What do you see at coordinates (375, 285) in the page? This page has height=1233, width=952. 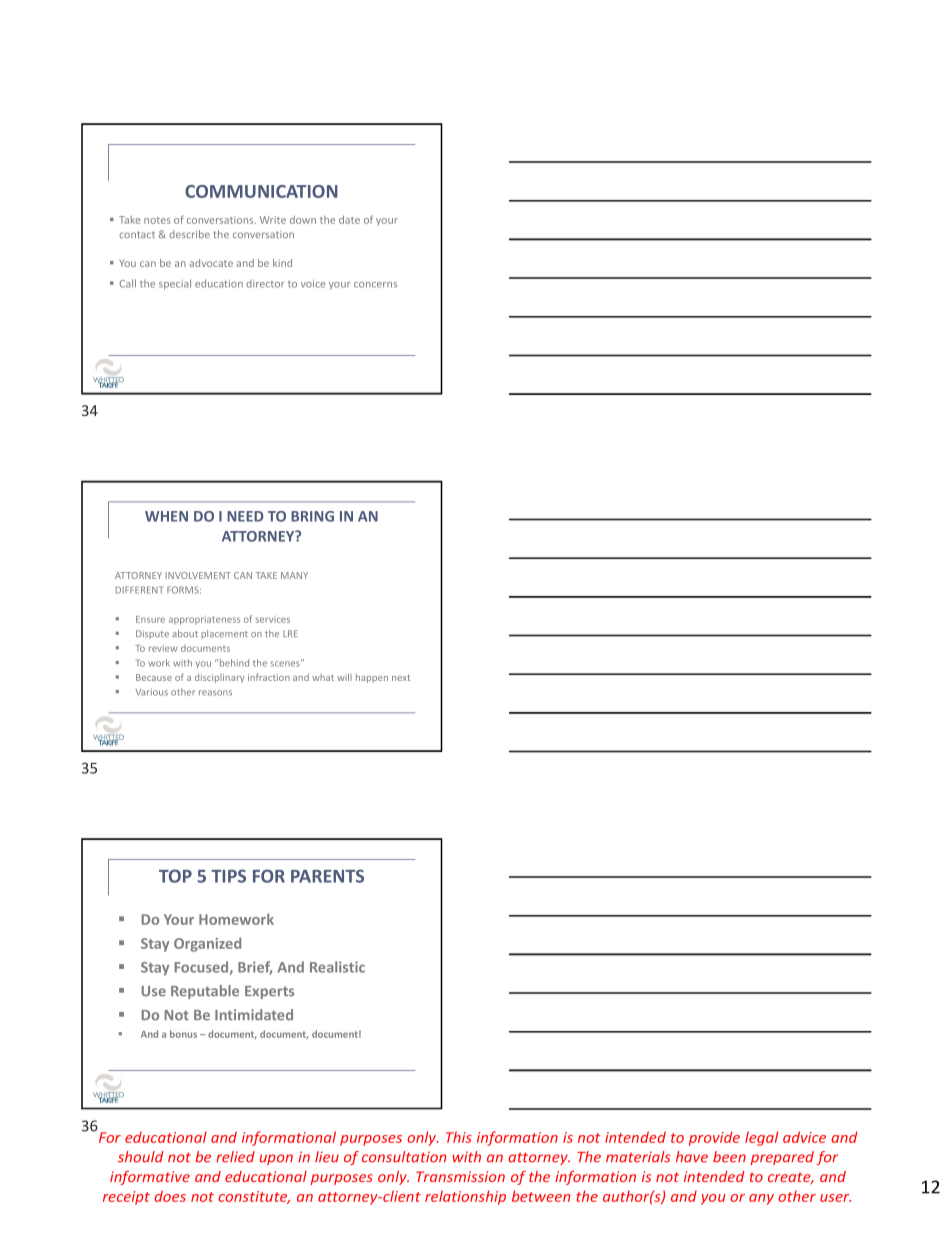 I see `concerns` at bounding box center [375, 285].
